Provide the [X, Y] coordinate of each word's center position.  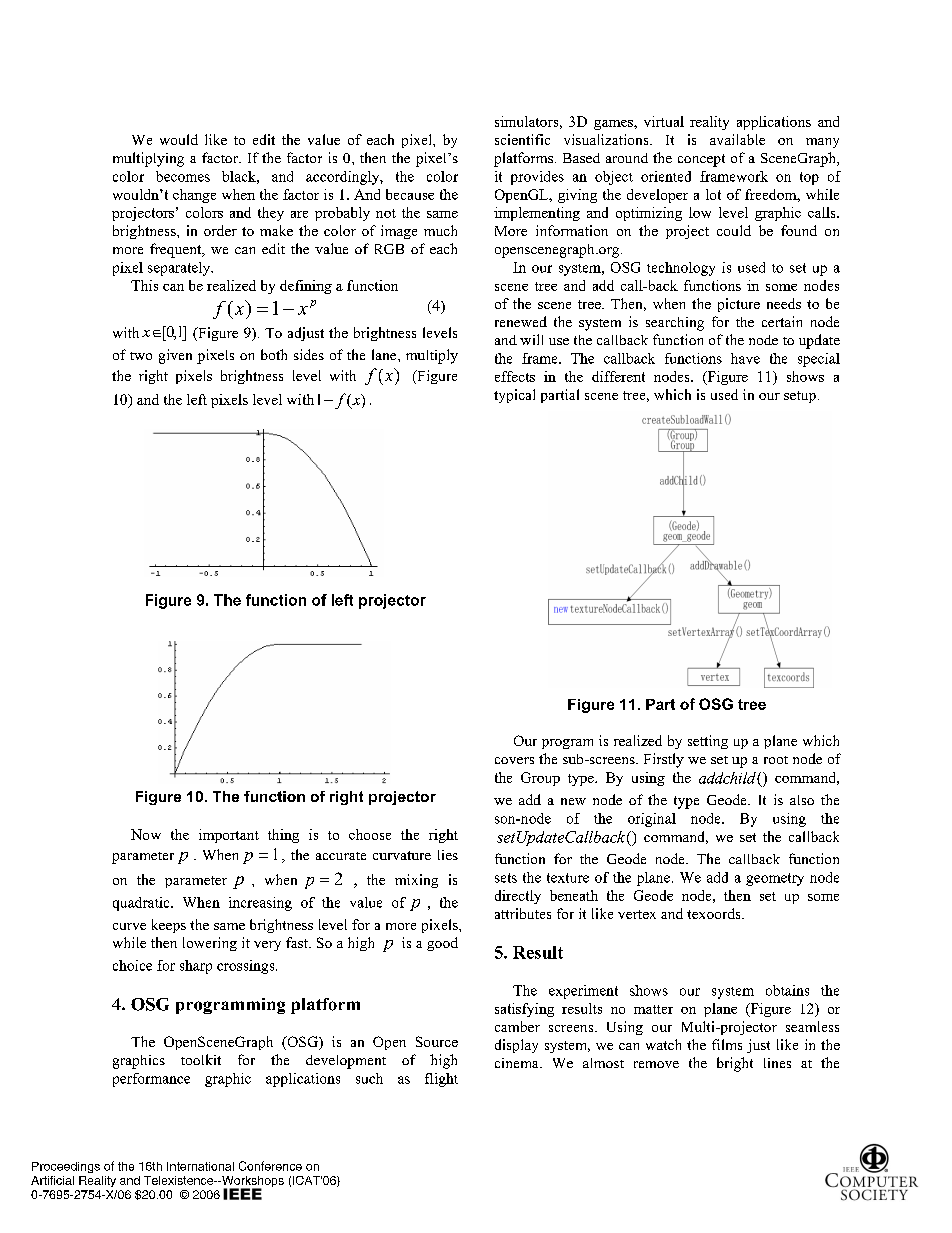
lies [448, 855]
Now [146, 834]
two [141, 356]
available [737, 139]
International [200, 1166]
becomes [183, 176]
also [802, 800]
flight [441, 1080]
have [745, 358]
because [410, 194]
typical [514, 396]
